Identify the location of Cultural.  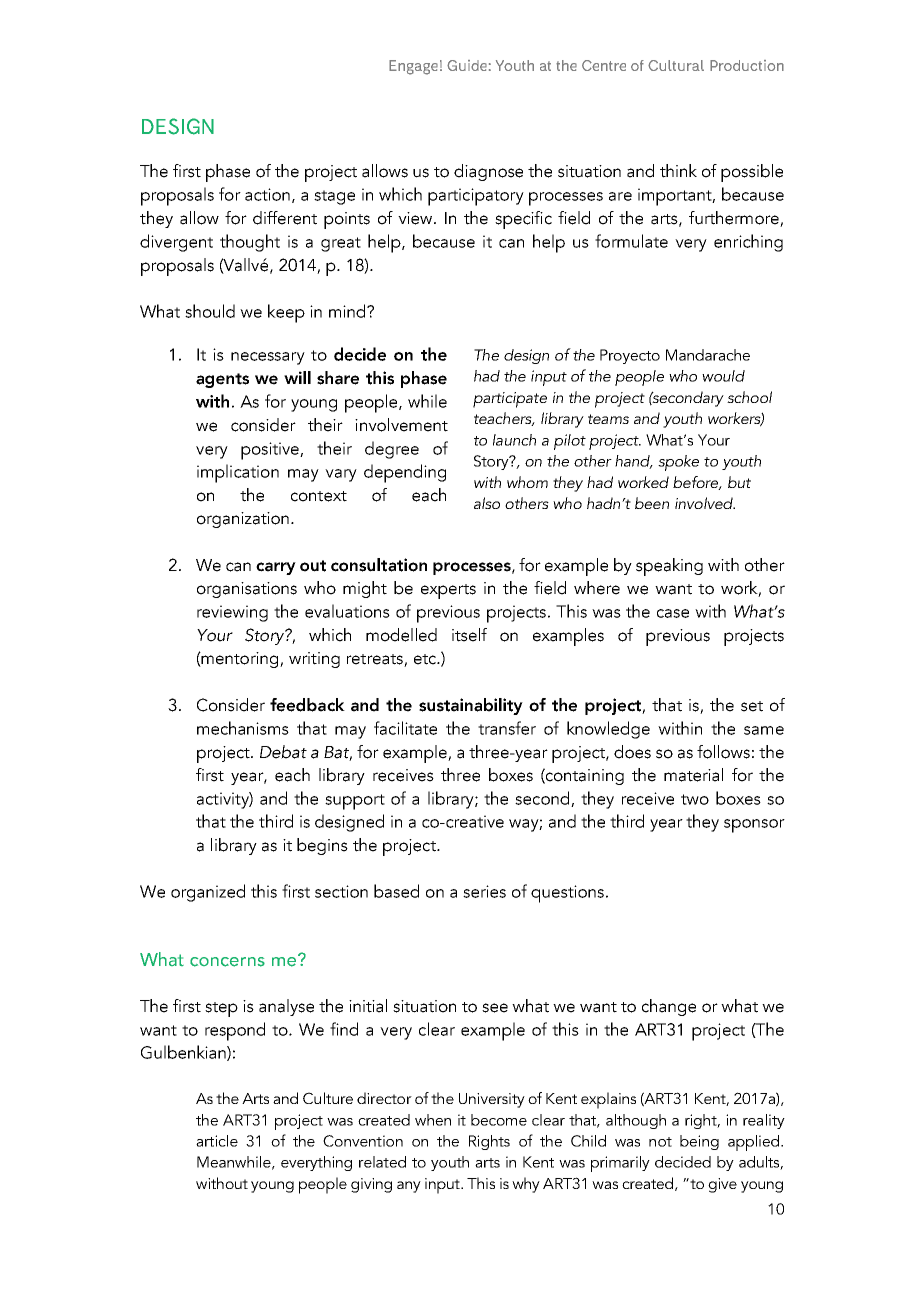
(676, 65).
